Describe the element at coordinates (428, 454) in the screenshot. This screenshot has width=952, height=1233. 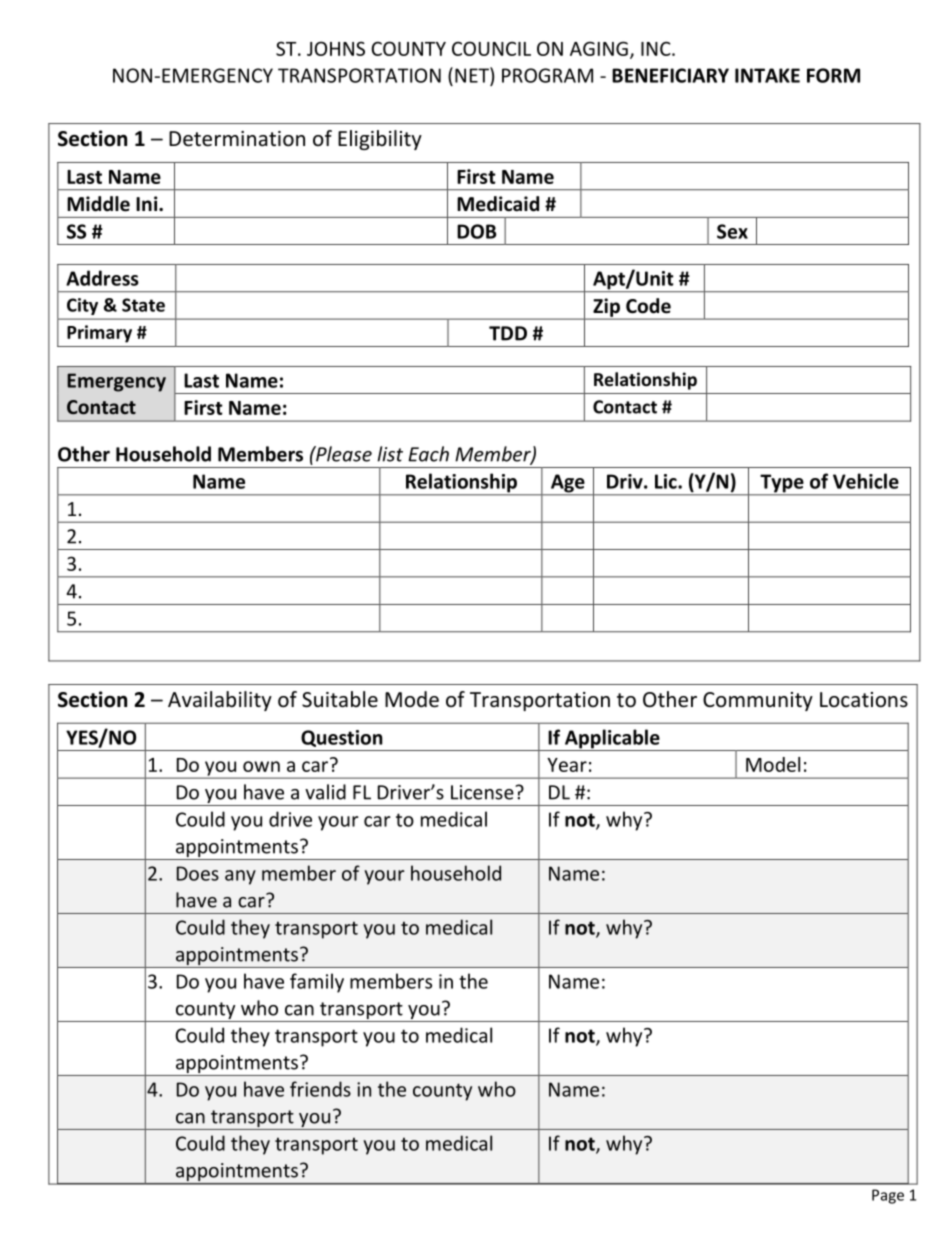
I see `Each` at that location.
